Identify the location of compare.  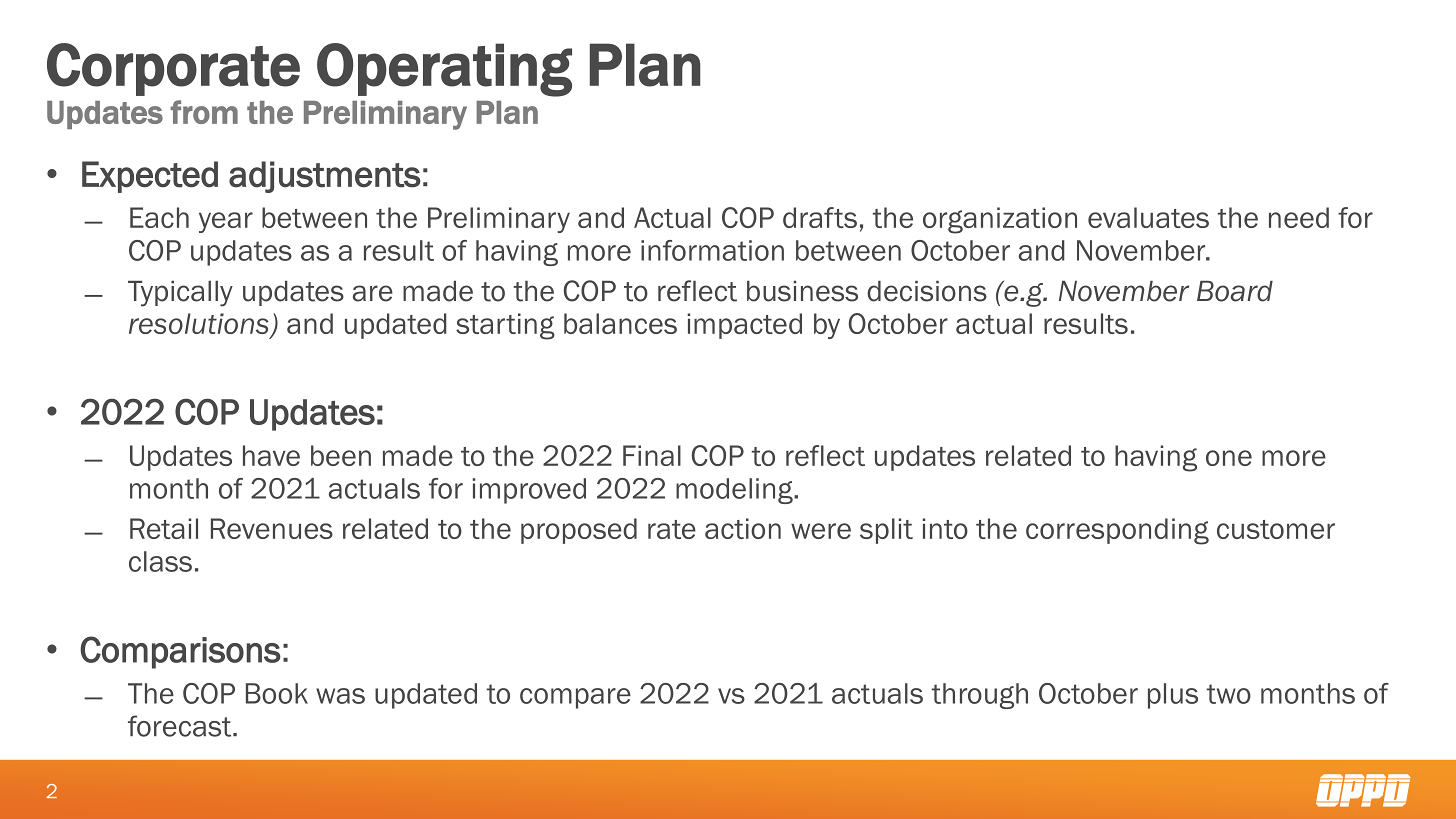
(575, 698).
